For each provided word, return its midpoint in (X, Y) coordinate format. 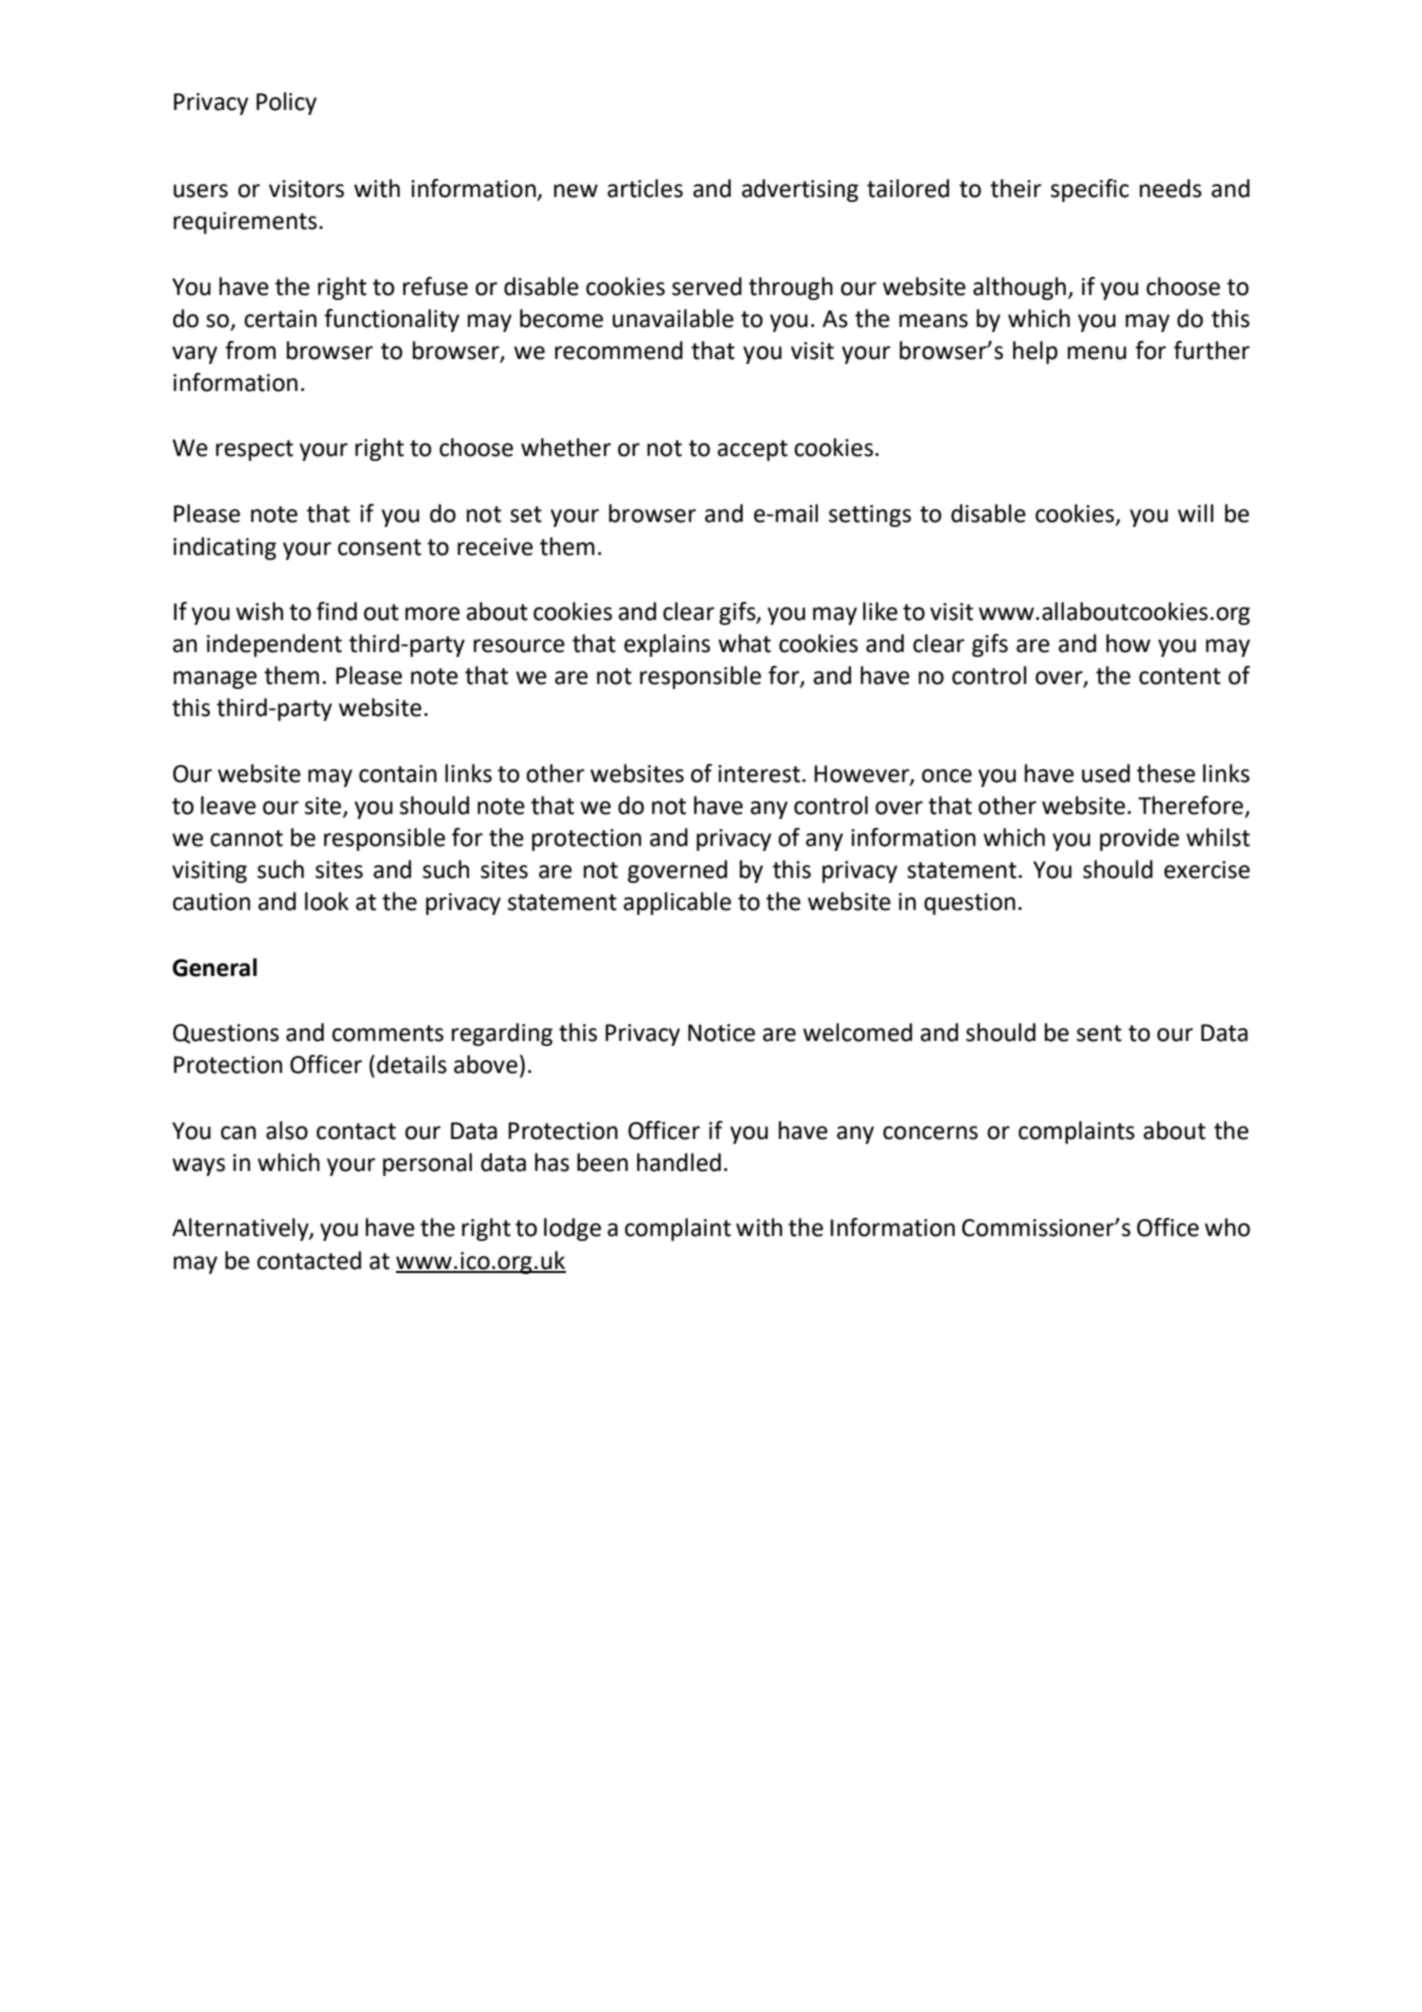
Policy (286, 103)
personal (427, 1164)
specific (1090, 190)
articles (645, 188)
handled (679, 1162)
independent (274, 645)
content (1180, 676)
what (744, 643)
